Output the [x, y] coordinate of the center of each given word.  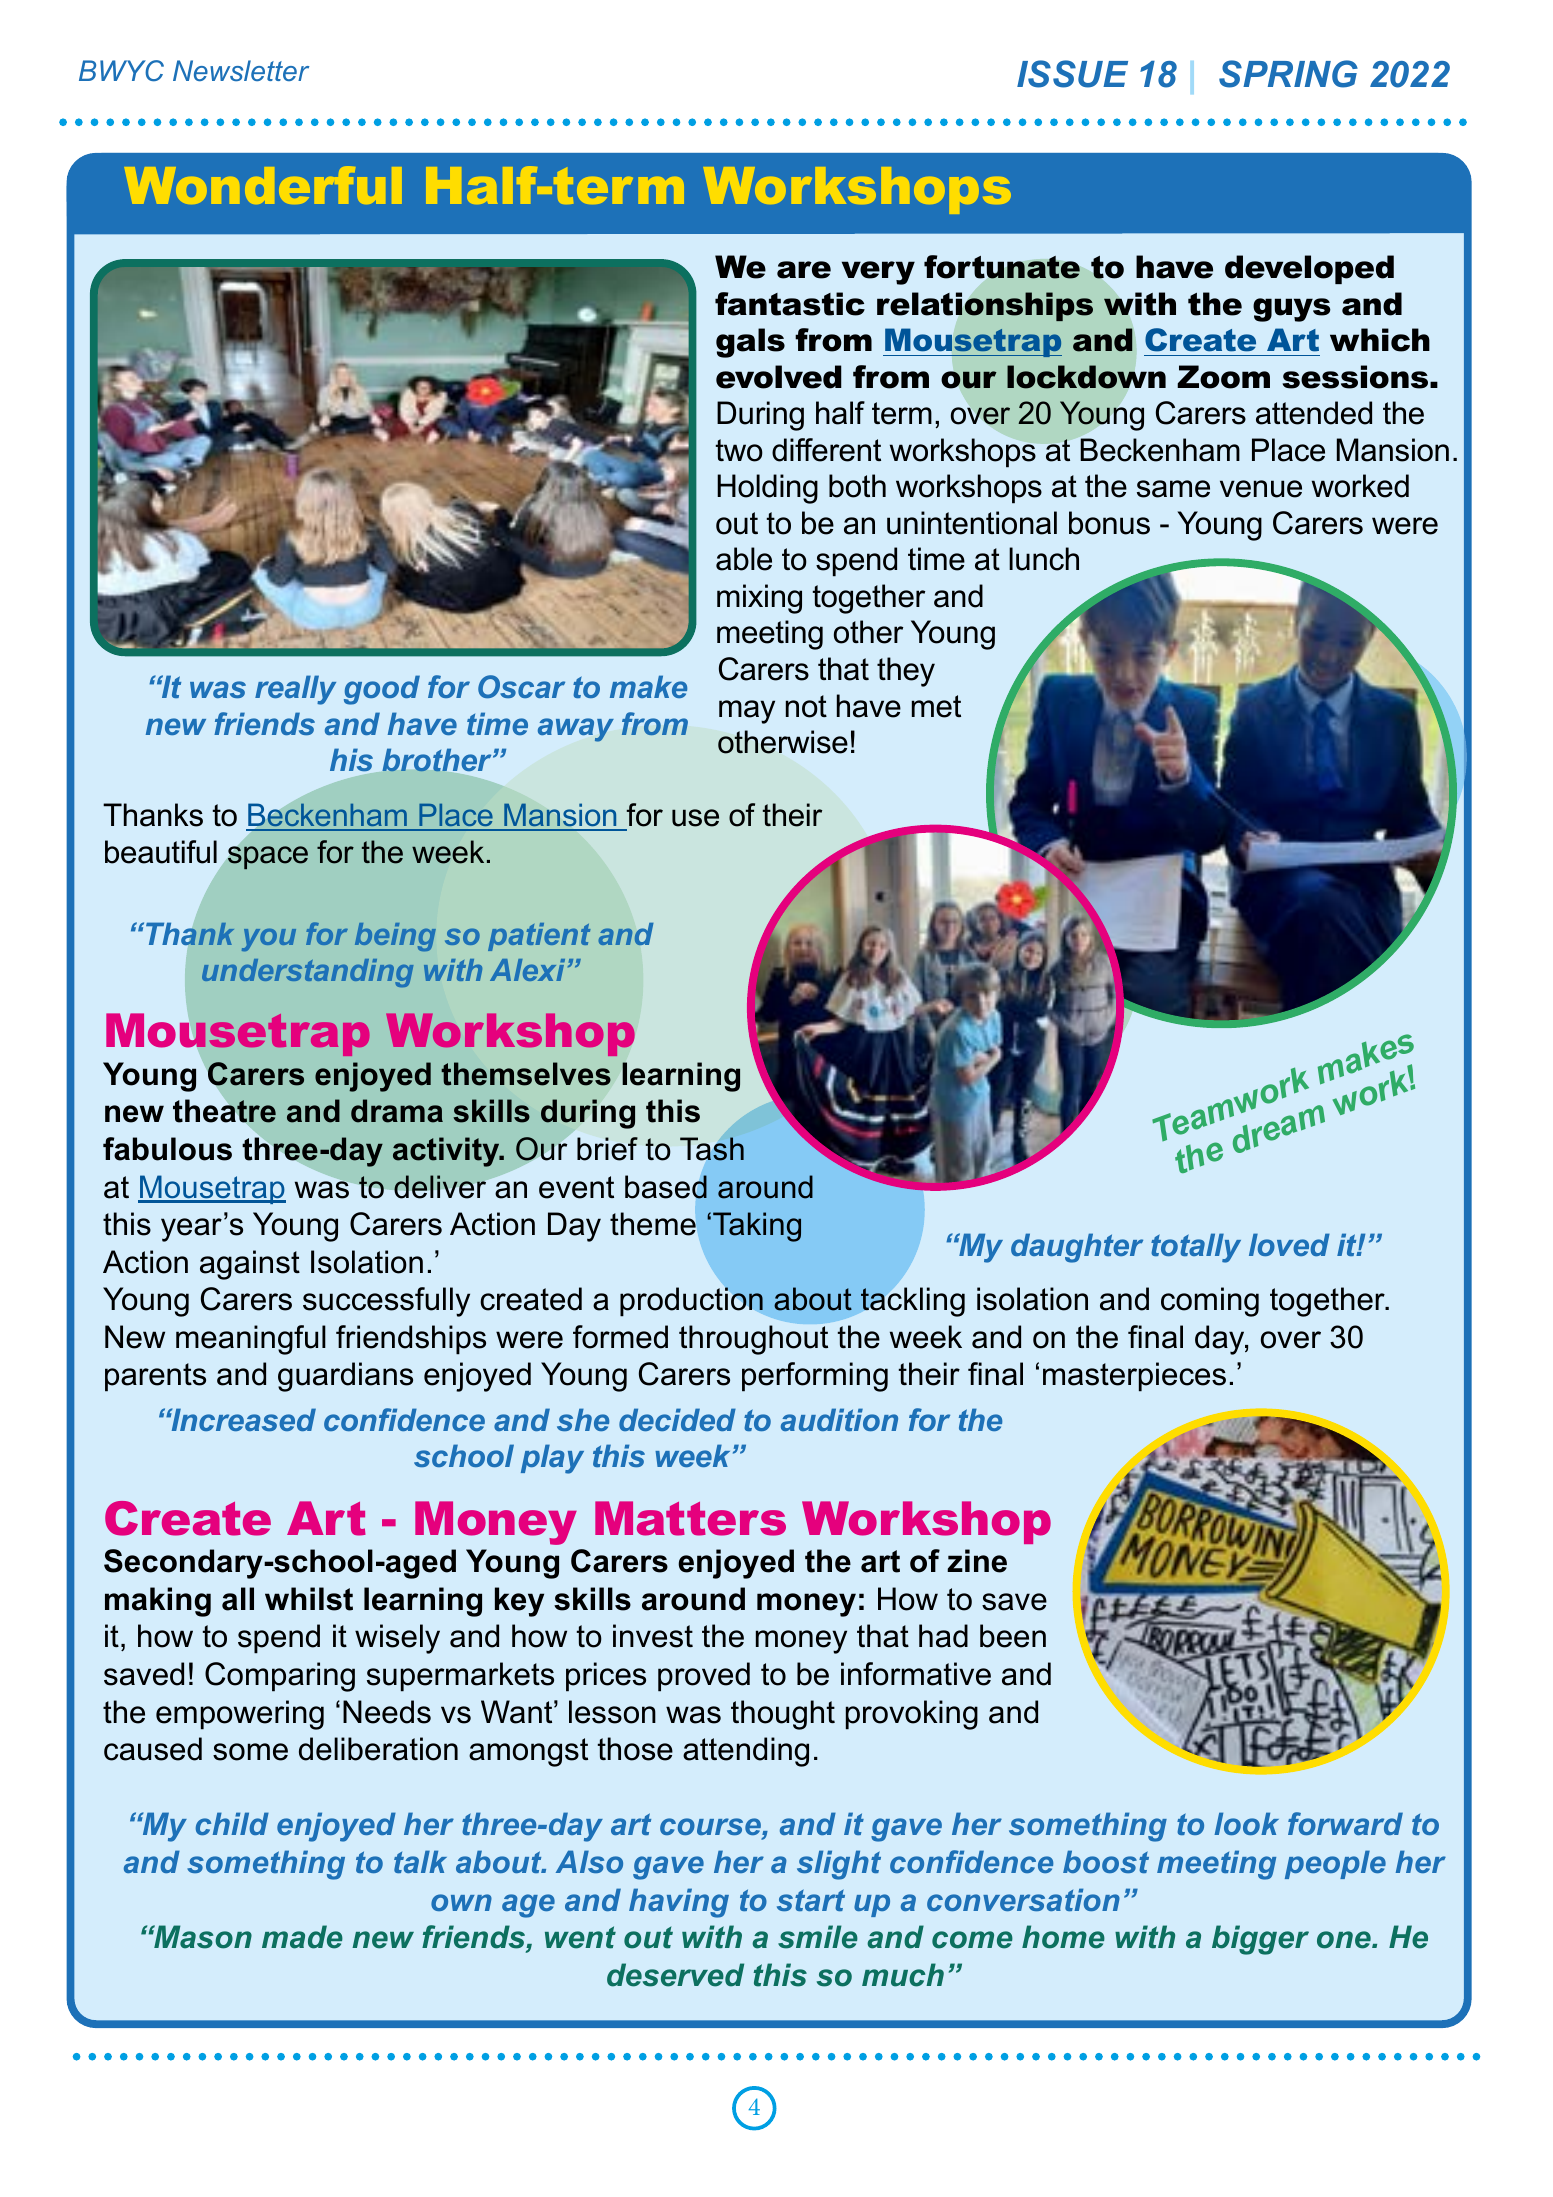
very [878, 273]
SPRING [1288, 74]
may [747, 712]
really [295, 690]
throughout [753, 1340]
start [811, 1900]
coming [1210, 1302]
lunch [1044, 559]
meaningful [251, 1340]
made [302, 1937]
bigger [1260, 1940]
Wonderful [263, 185]
